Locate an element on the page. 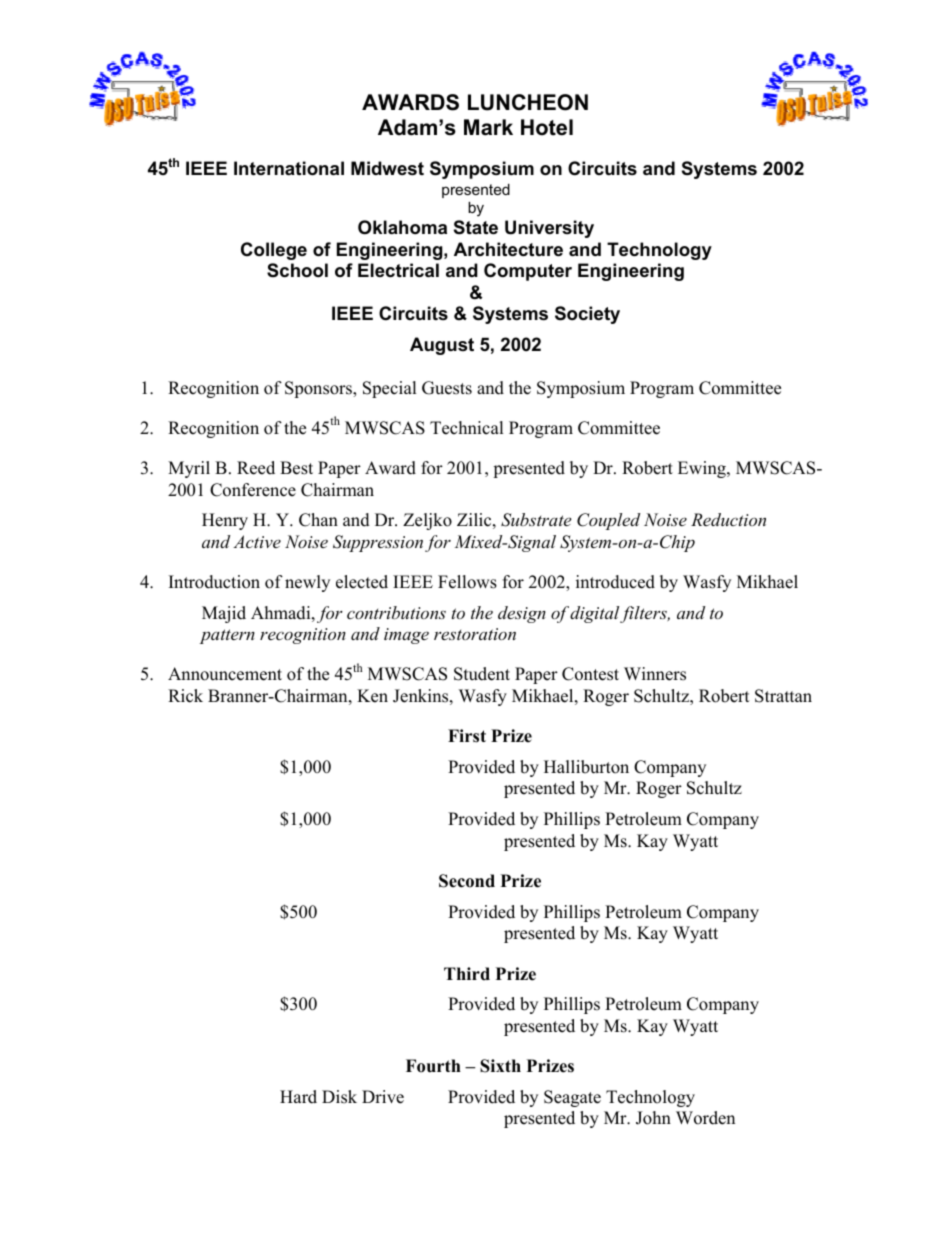 The width and height of the image is (952, 1233). Majid is located at coordinates (224, 614).
